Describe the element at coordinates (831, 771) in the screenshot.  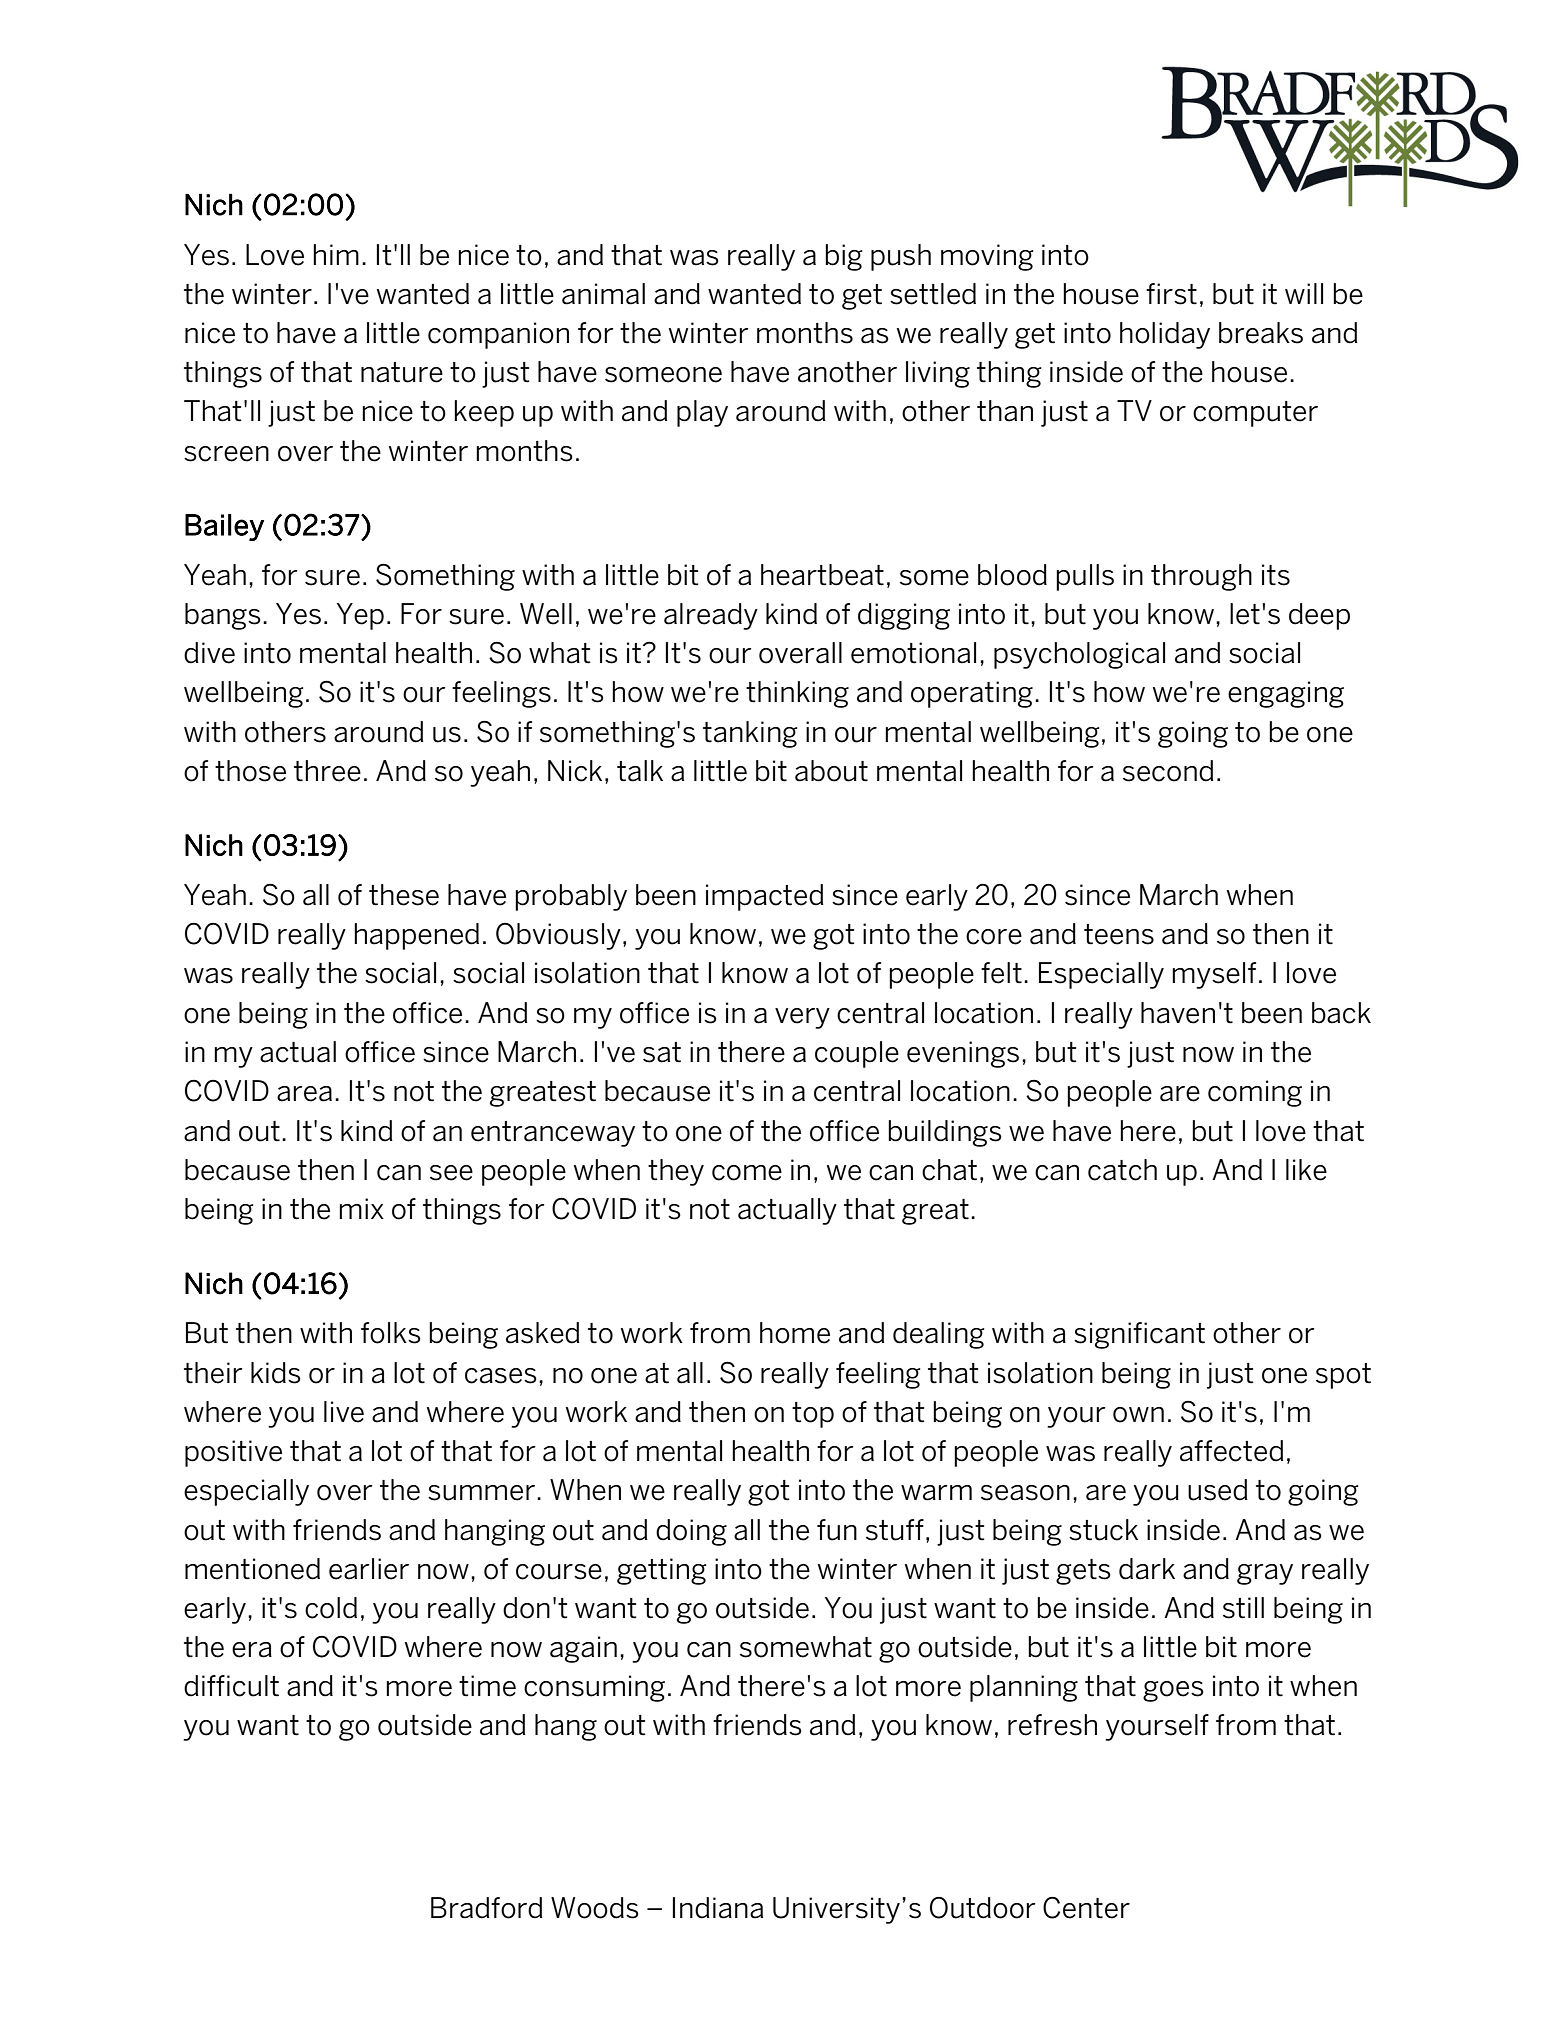
I see `about` at that location.
